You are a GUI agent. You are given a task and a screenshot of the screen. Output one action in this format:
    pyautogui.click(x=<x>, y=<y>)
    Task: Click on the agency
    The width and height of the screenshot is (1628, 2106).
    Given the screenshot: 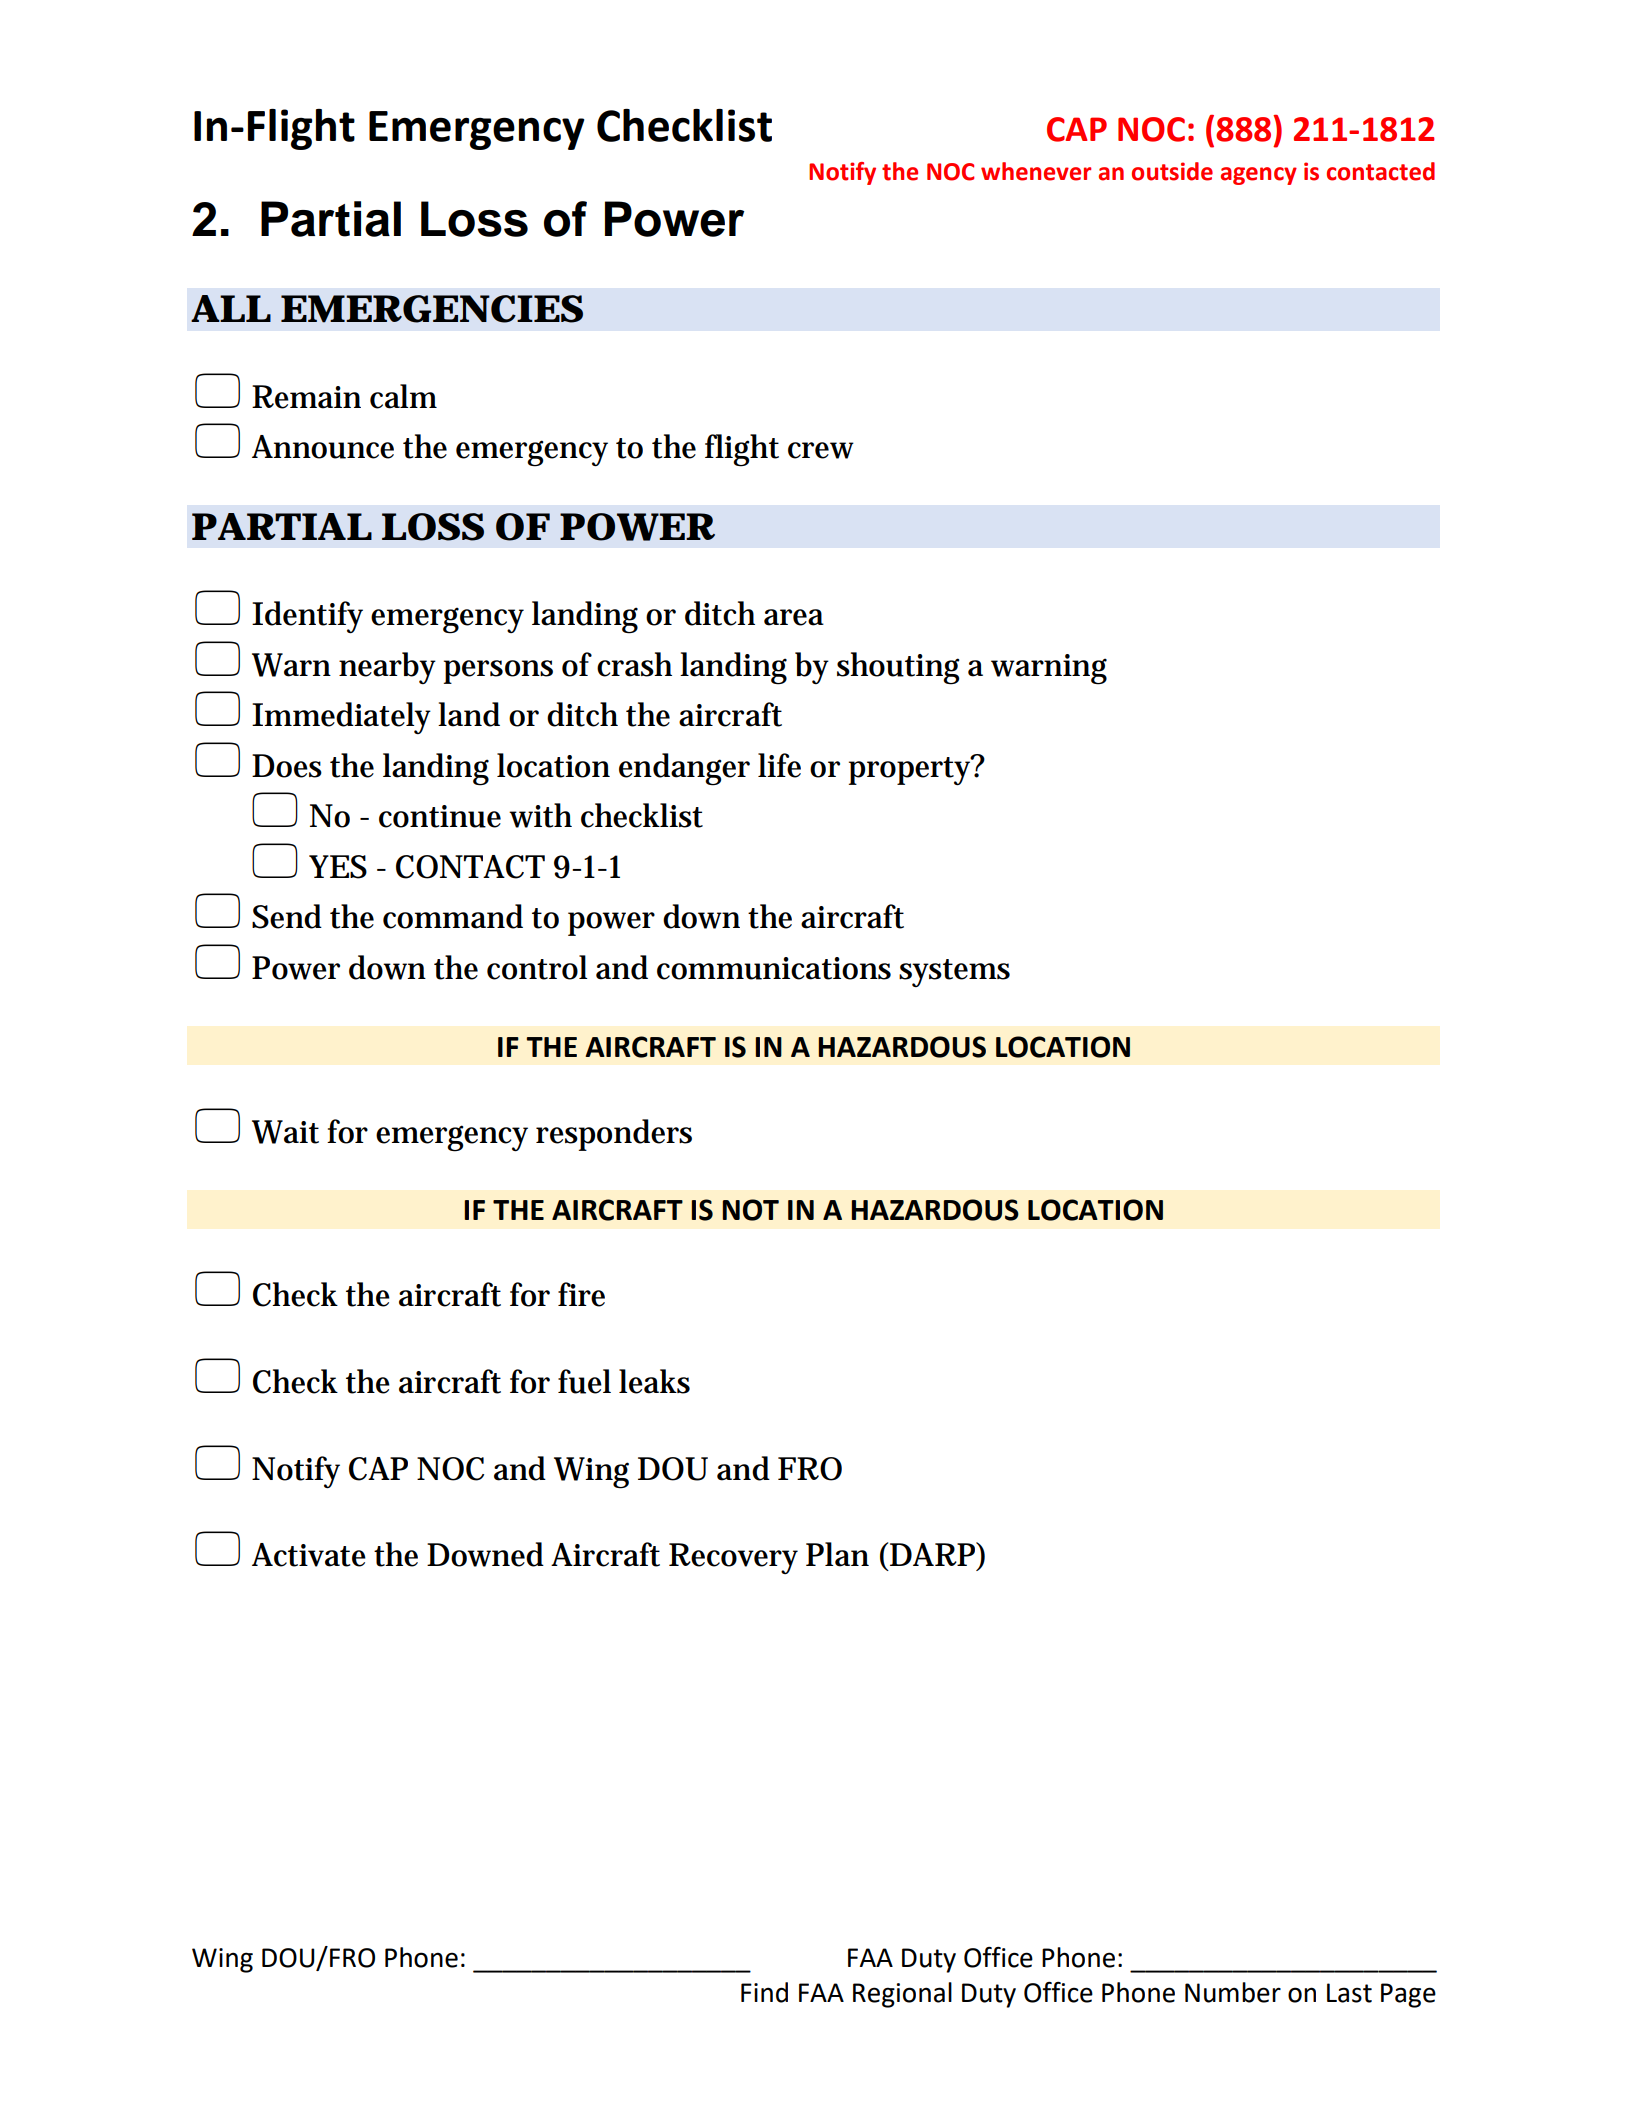 What is the action you would take?
    pyautogui.click(x=1259, y=176)
